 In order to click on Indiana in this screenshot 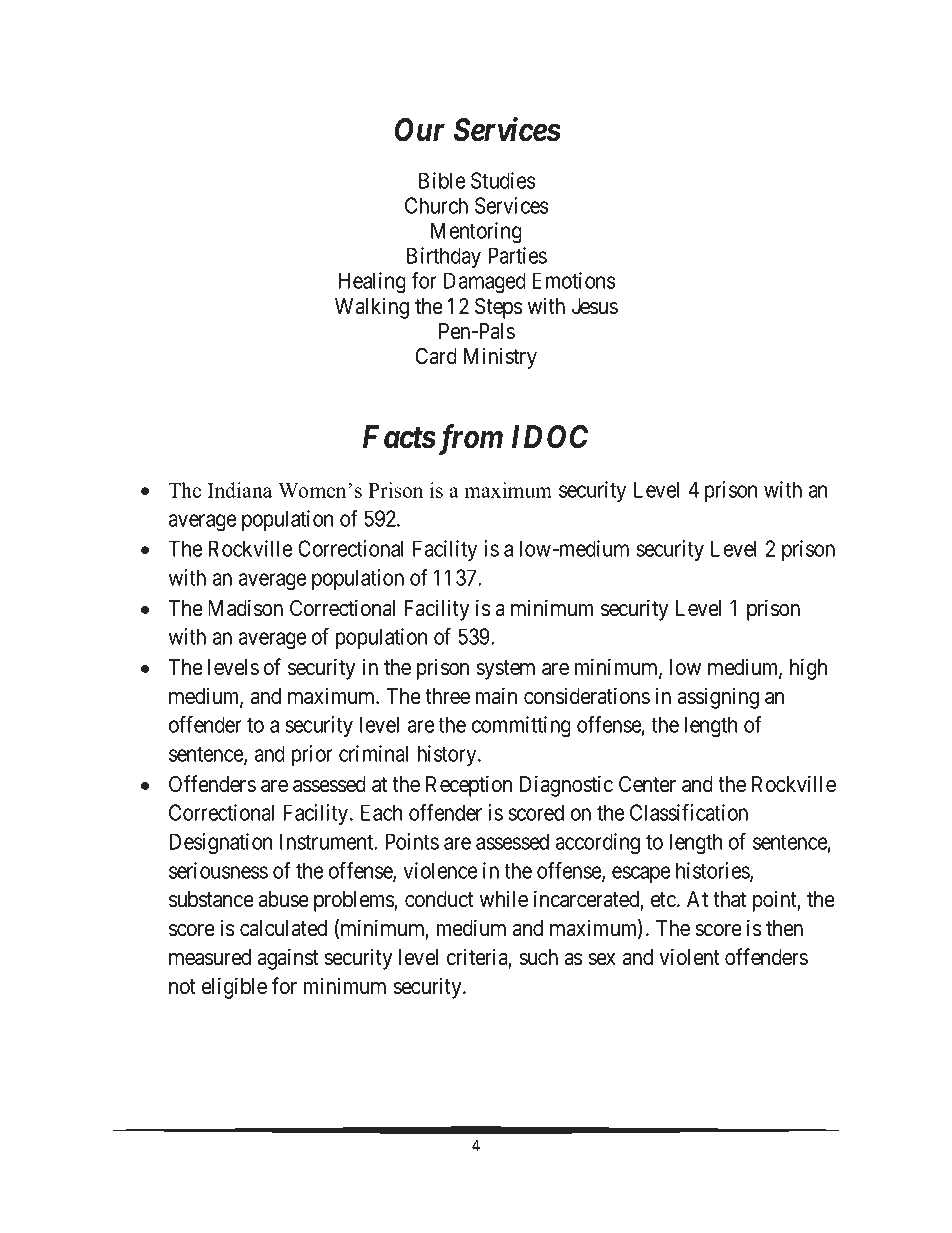, I will do `click(240, 490)`.
